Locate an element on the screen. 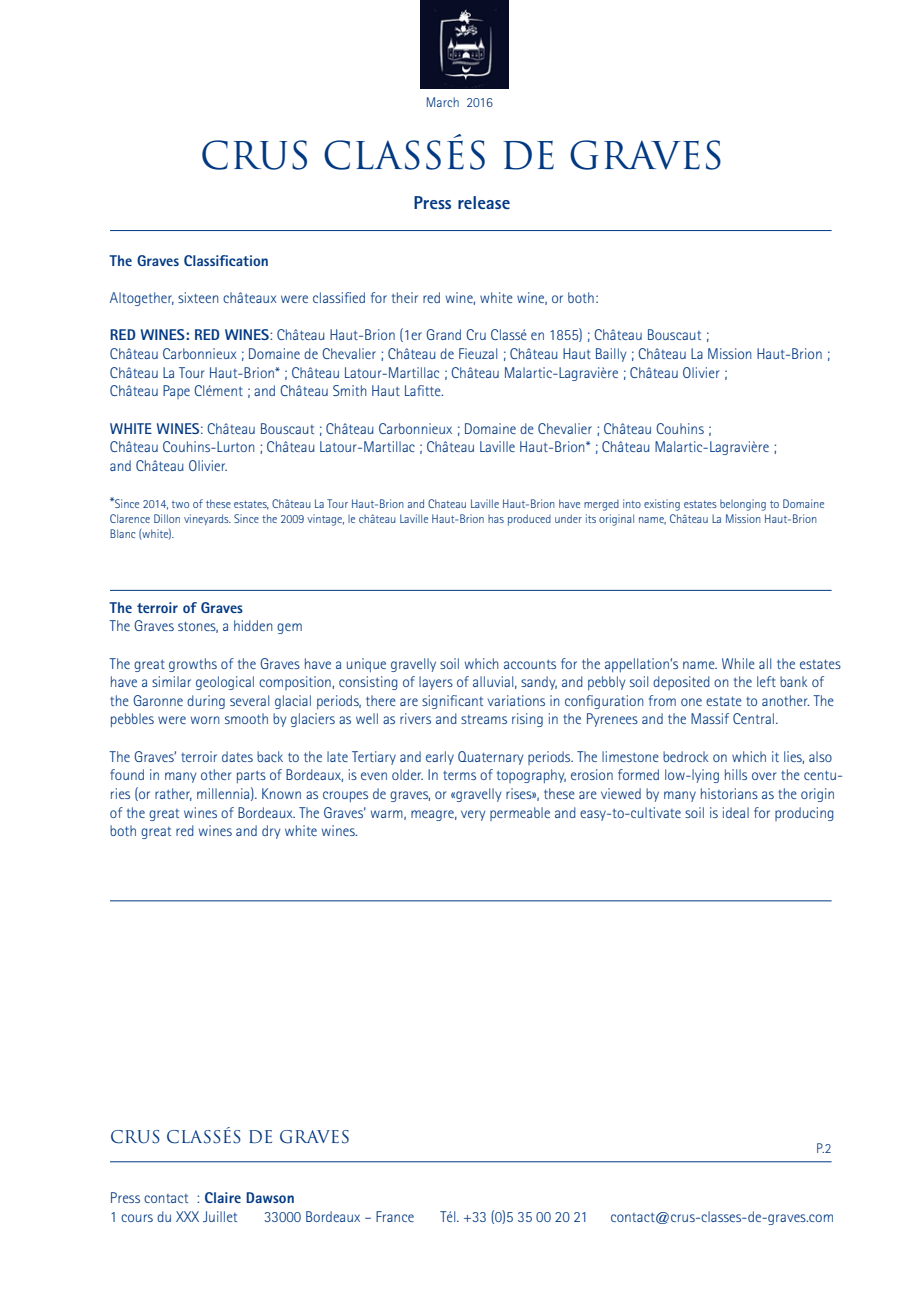 The image size is (924, 1308). dry is located at coordinates (271, 832).
